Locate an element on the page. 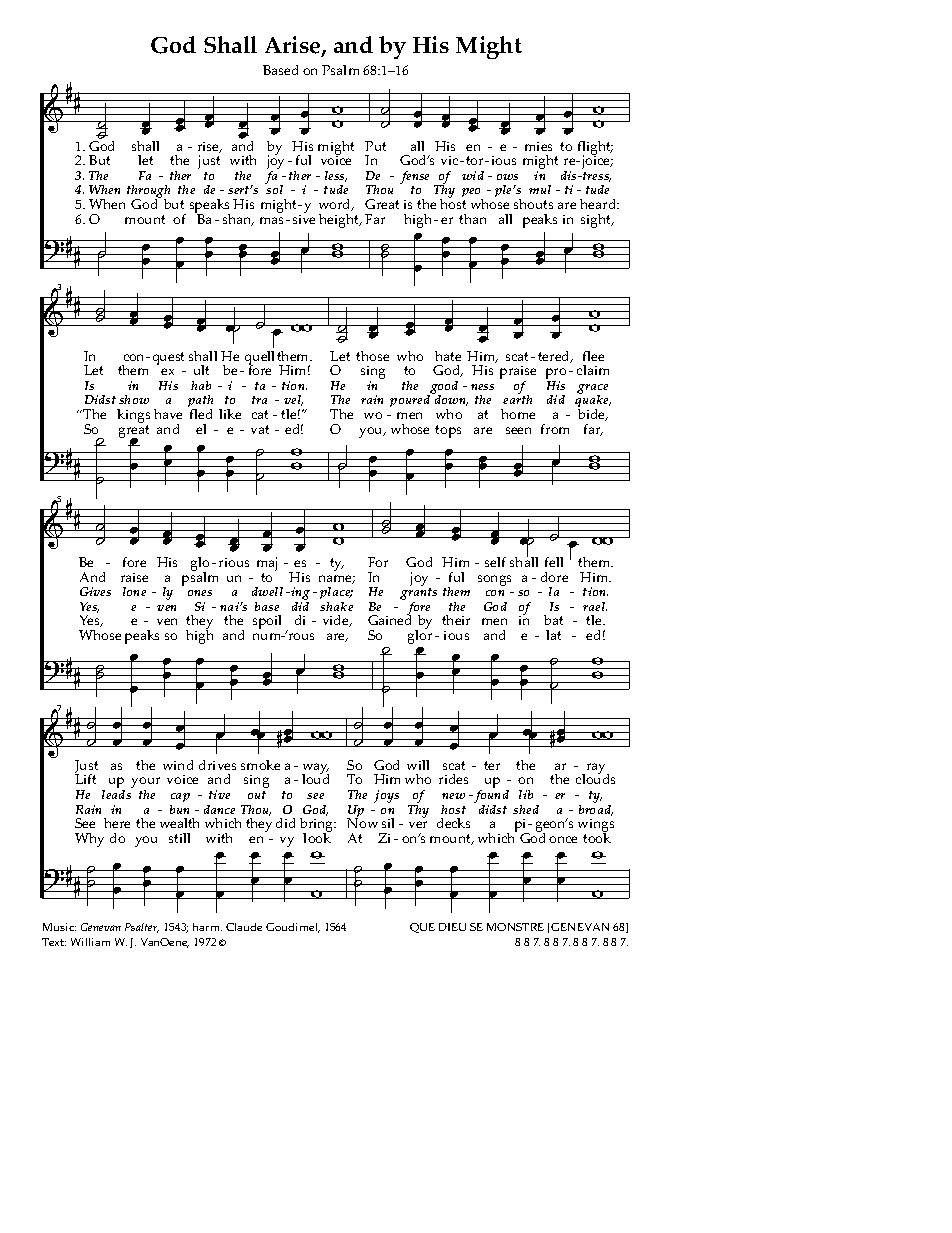 This page has height=1233, width=952. Music is located at coordinates (59, 927).
